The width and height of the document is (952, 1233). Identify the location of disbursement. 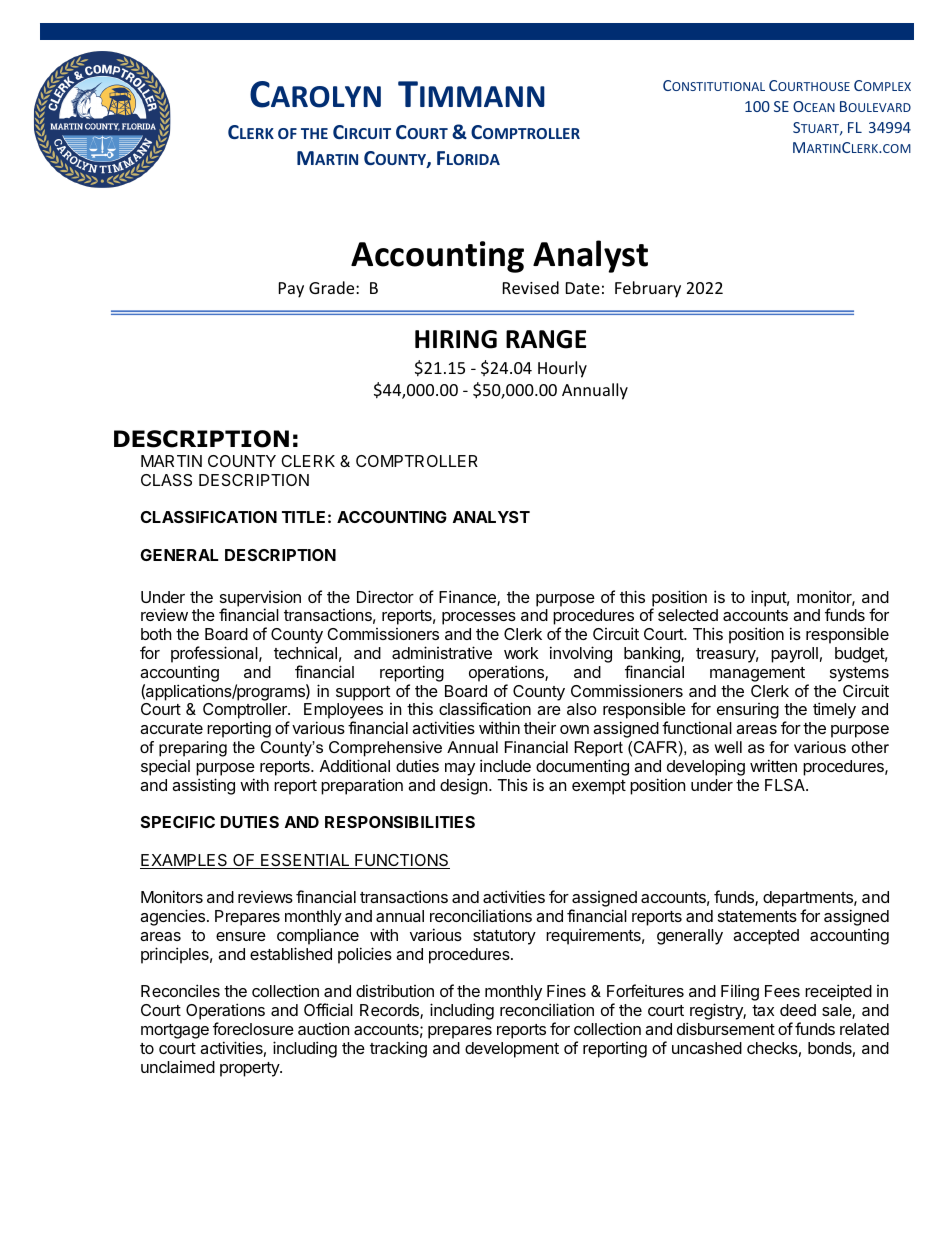
(726, 1028).
